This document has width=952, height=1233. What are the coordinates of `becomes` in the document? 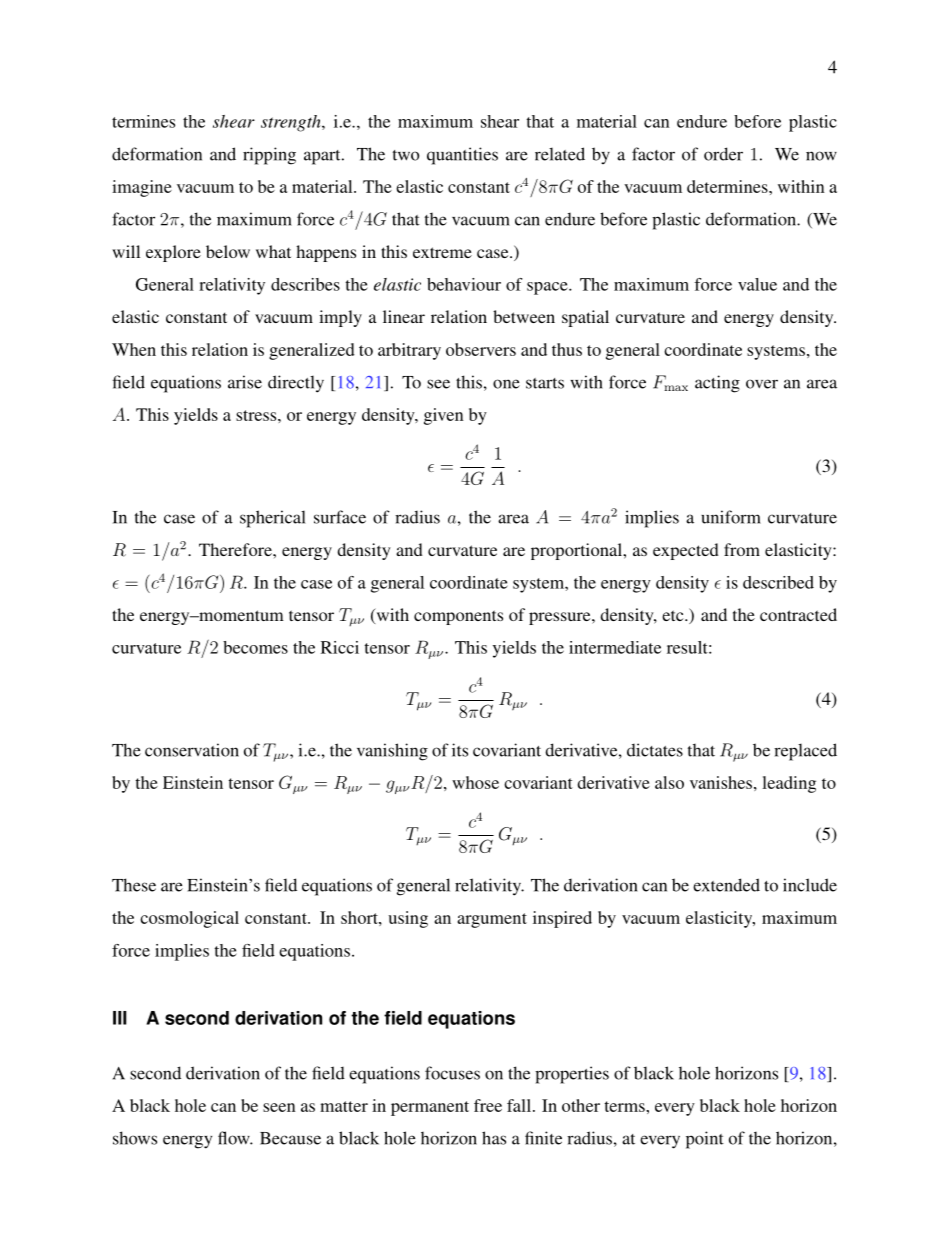 It's located at (255, 647).
